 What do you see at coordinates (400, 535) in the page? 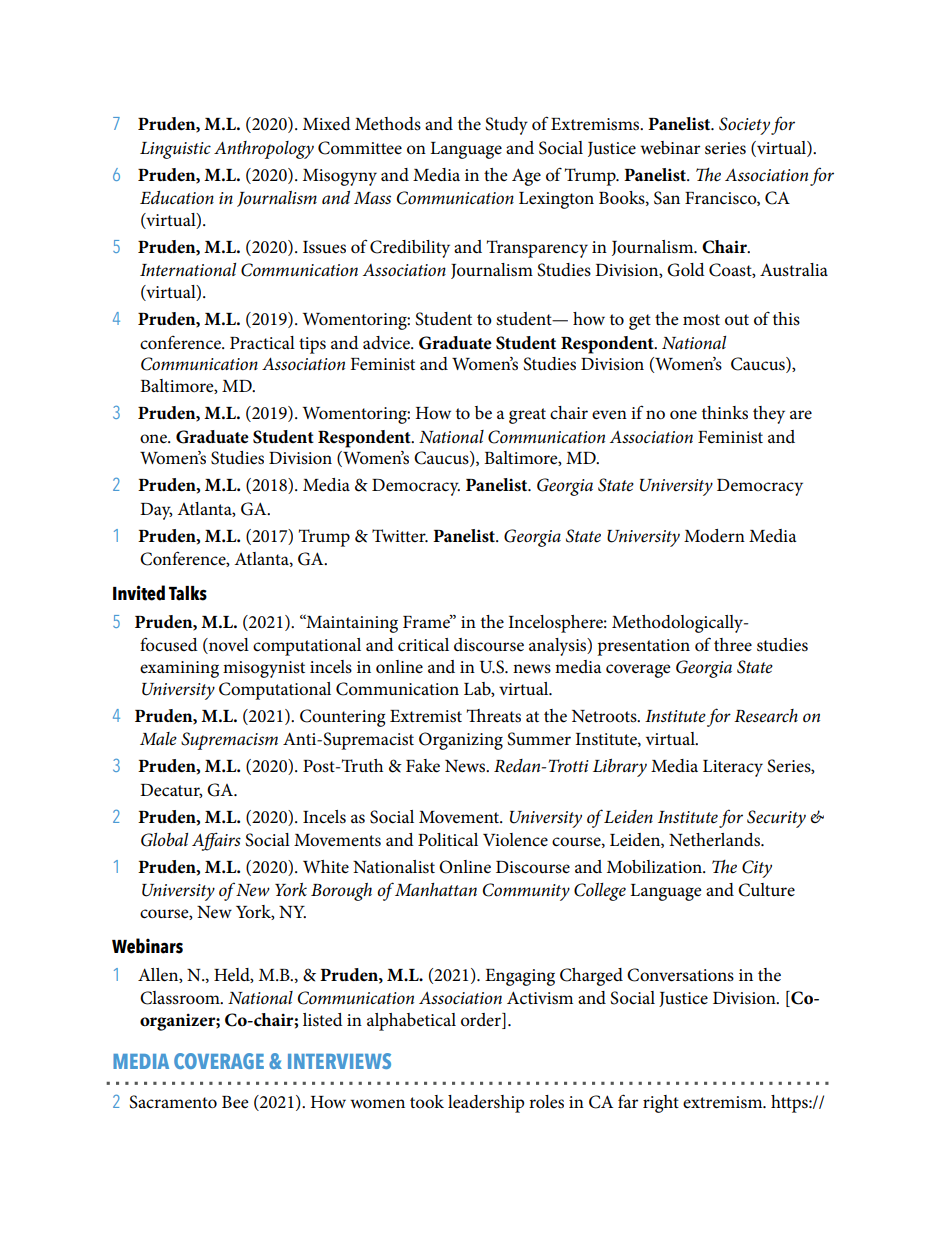
I see `Twitter` at bounding box center [400, 535].
